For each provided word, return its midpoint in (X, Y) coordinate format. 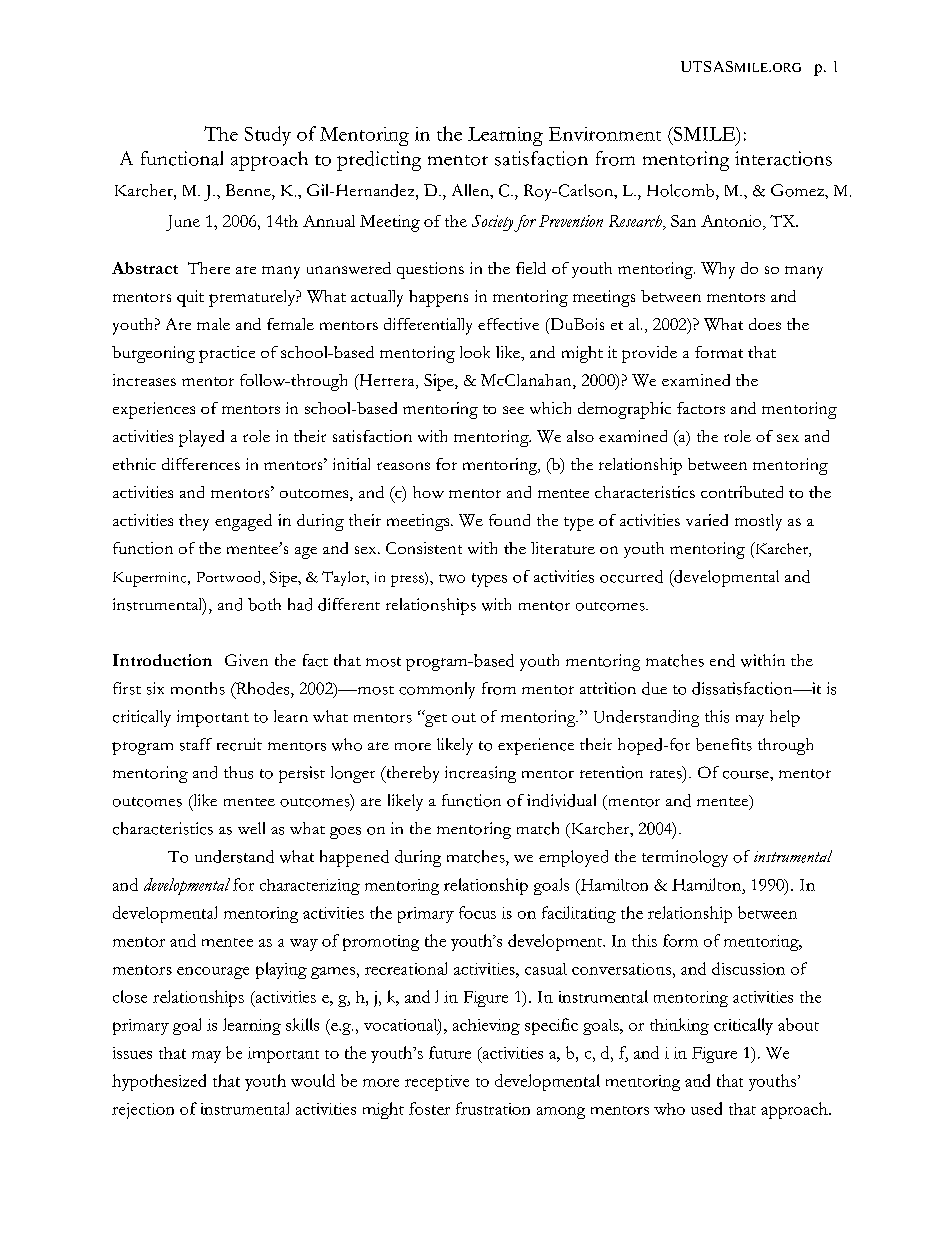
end (722, 660)
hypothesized (159, 1082)
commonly (437, 690)
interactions (783, 158)
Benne (249, 190)
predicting (379, 161)
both (264, 604)
